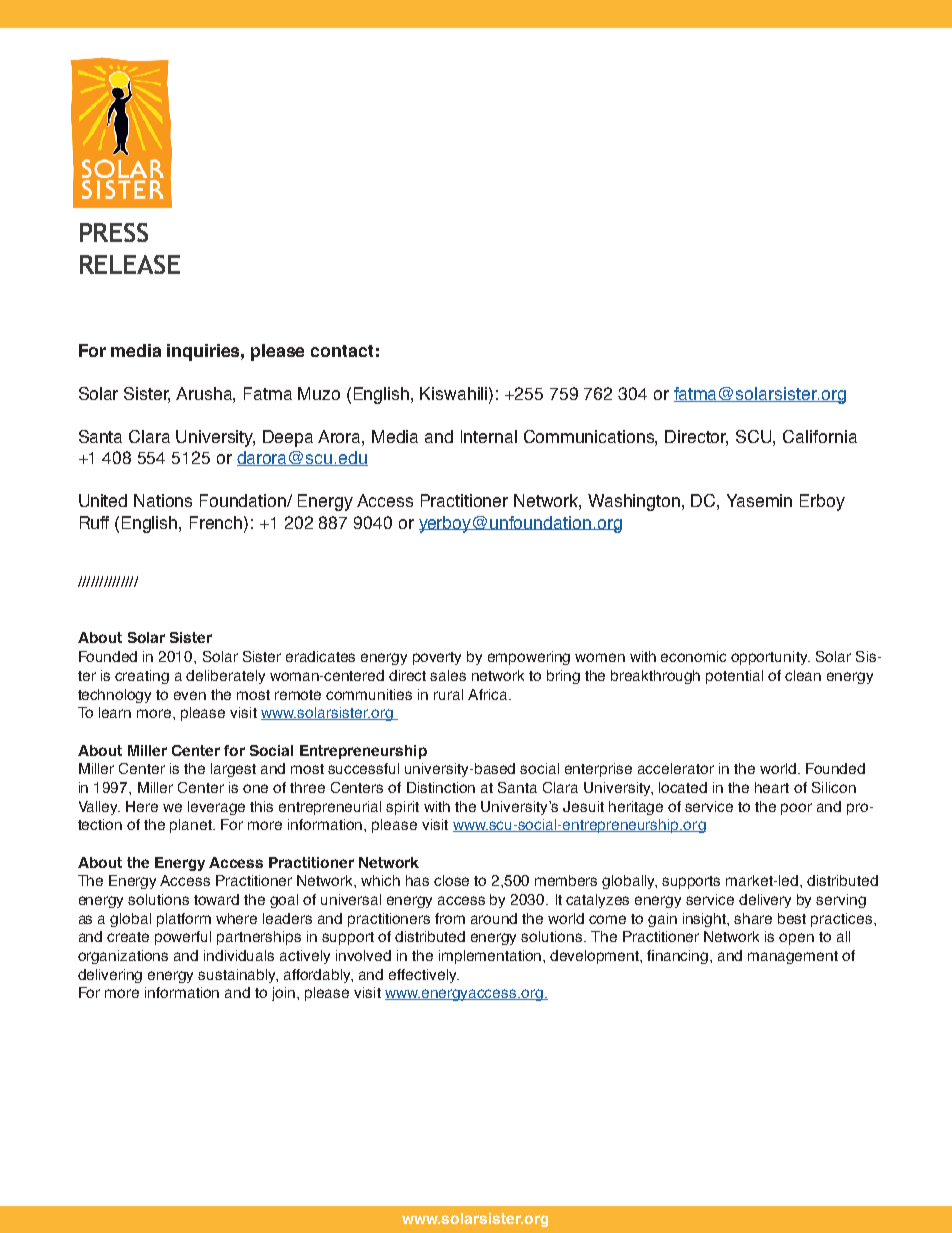 The image size is (952, 1233). I want to click on leverage, so click(216, 808).
